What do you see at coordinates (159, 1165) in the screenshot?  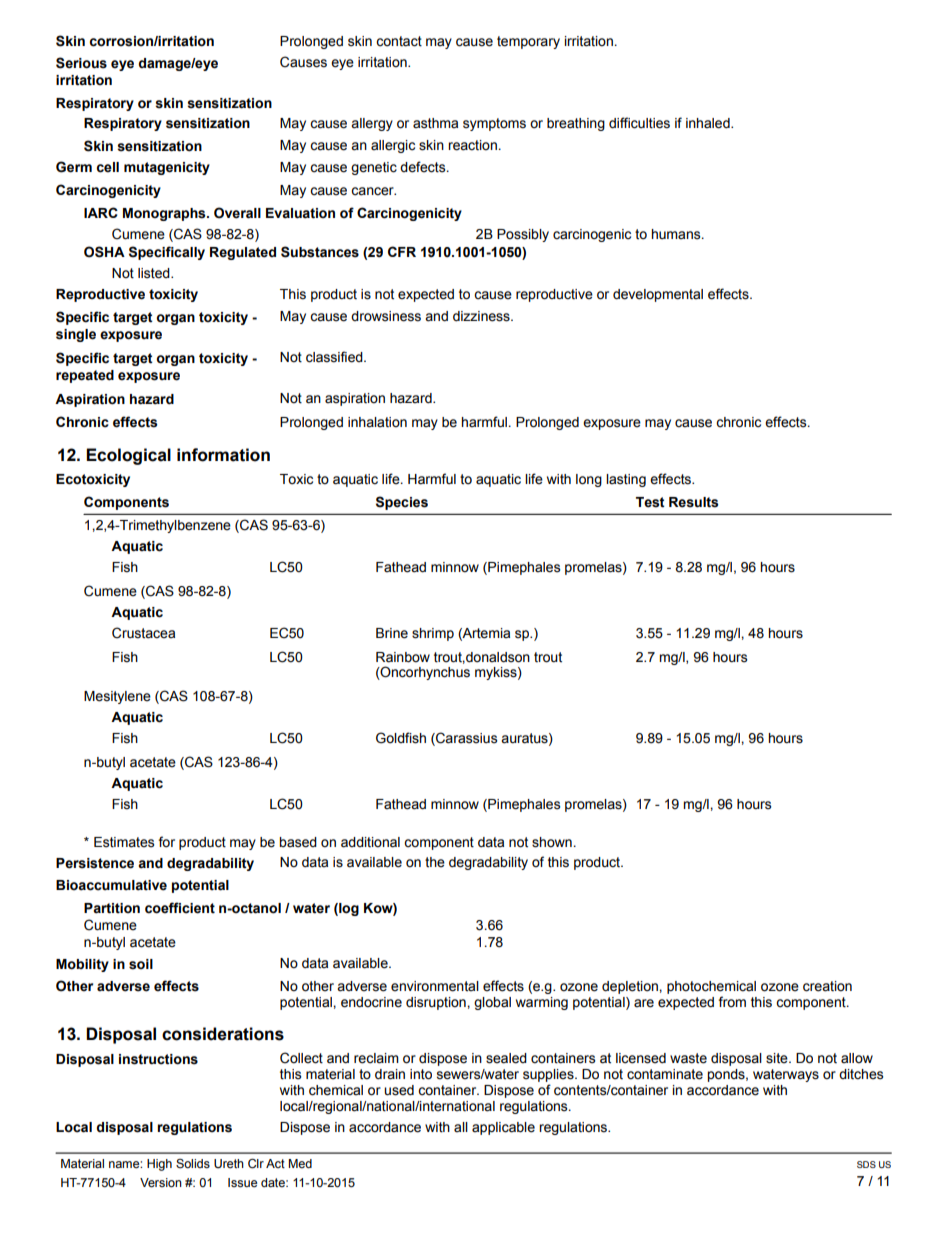 I see `High` at bounding box center [159, 1165].
